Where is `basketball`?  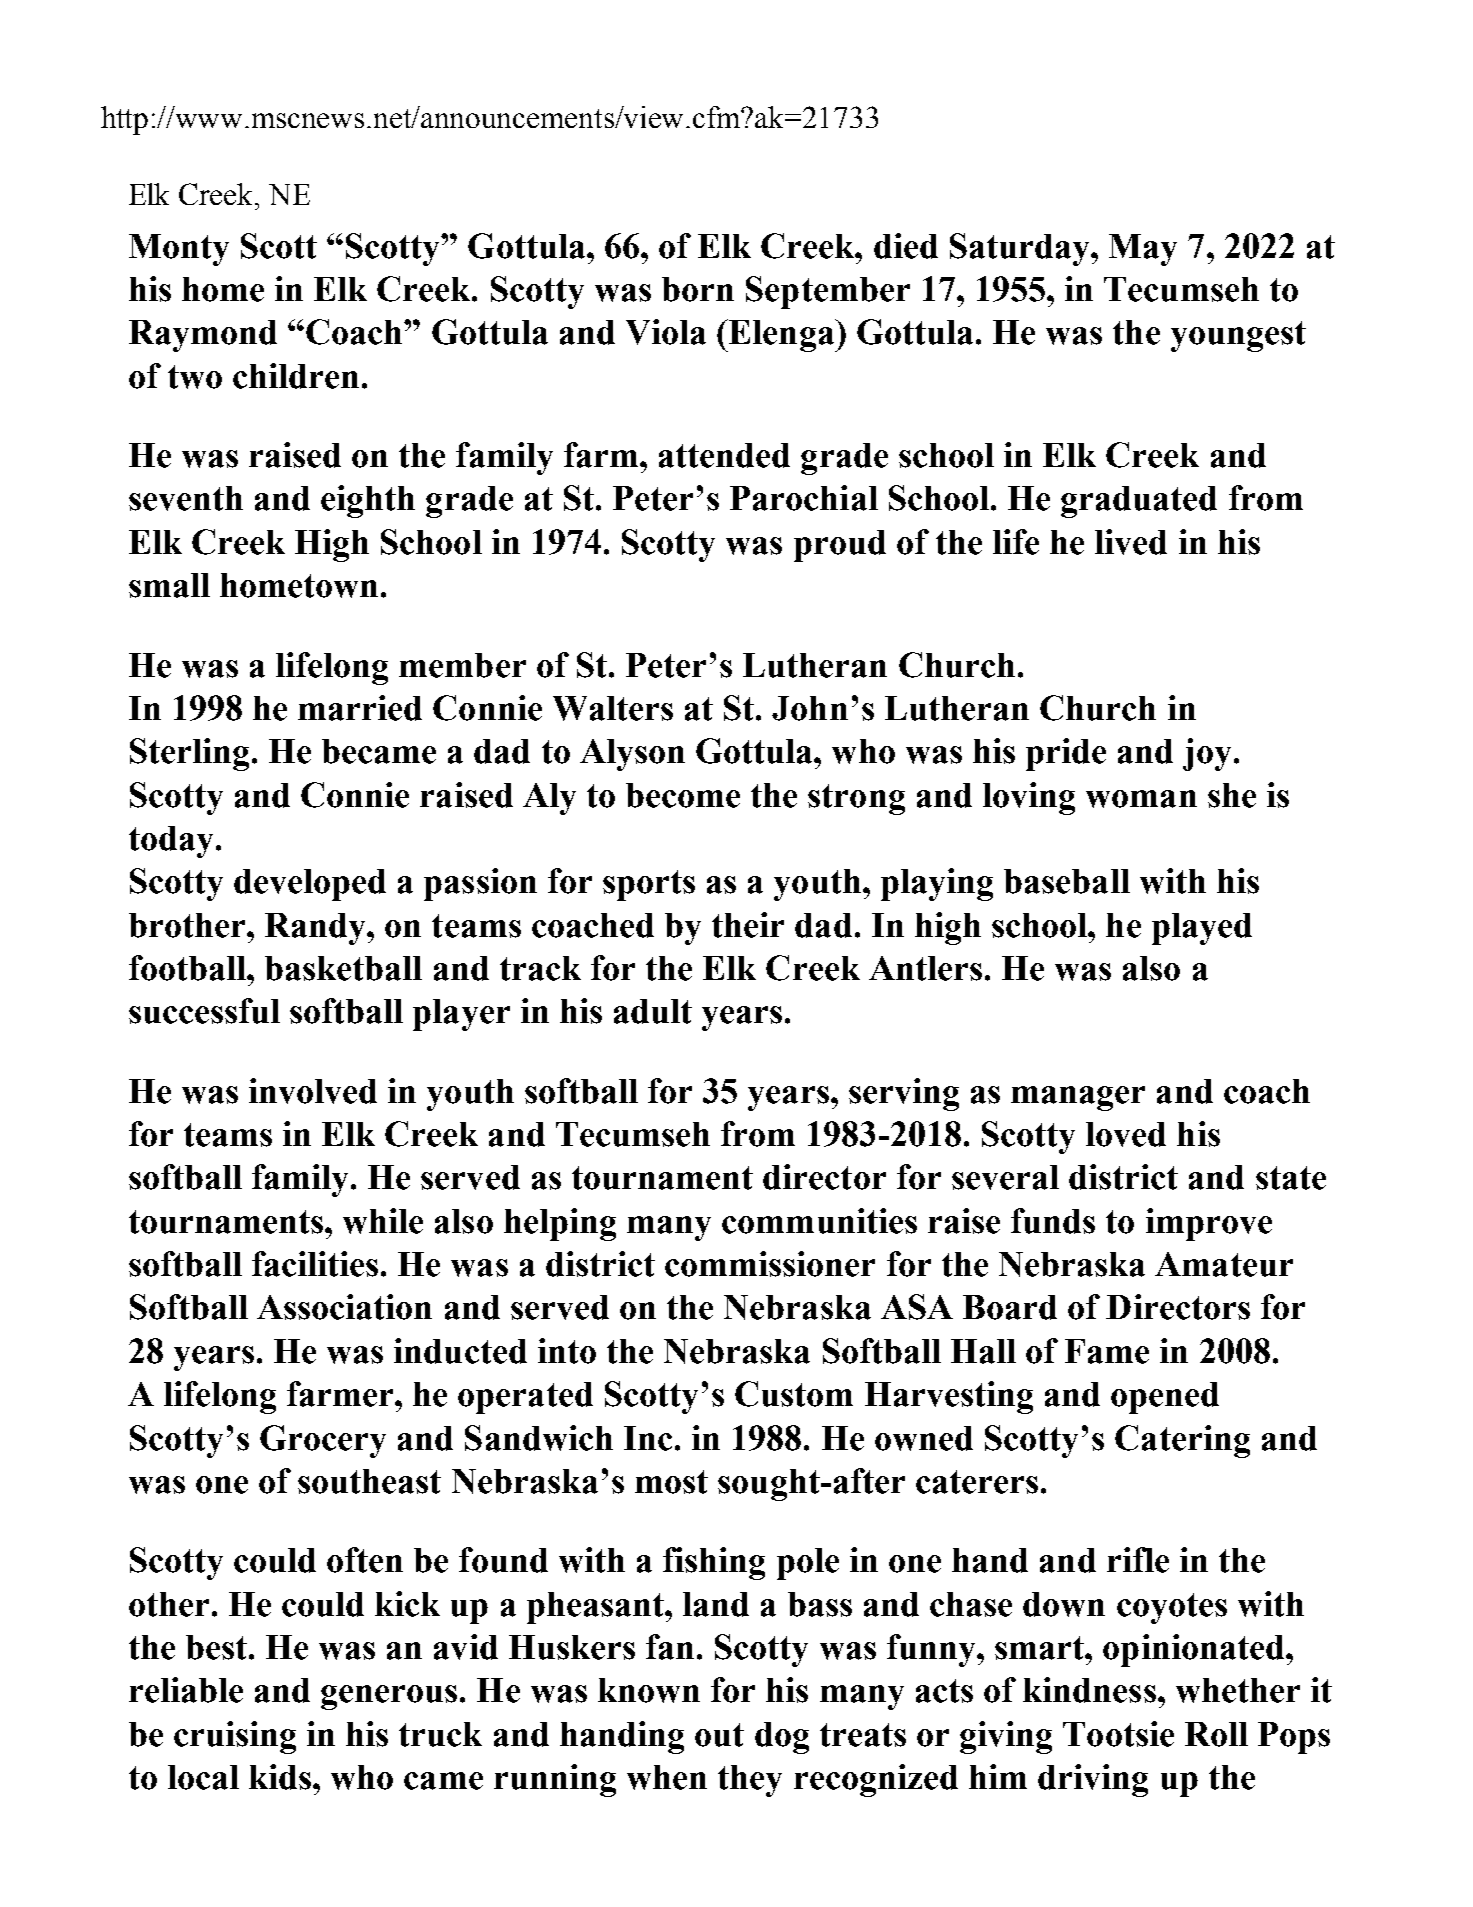
basketball is located at coordinates (343, 968).
